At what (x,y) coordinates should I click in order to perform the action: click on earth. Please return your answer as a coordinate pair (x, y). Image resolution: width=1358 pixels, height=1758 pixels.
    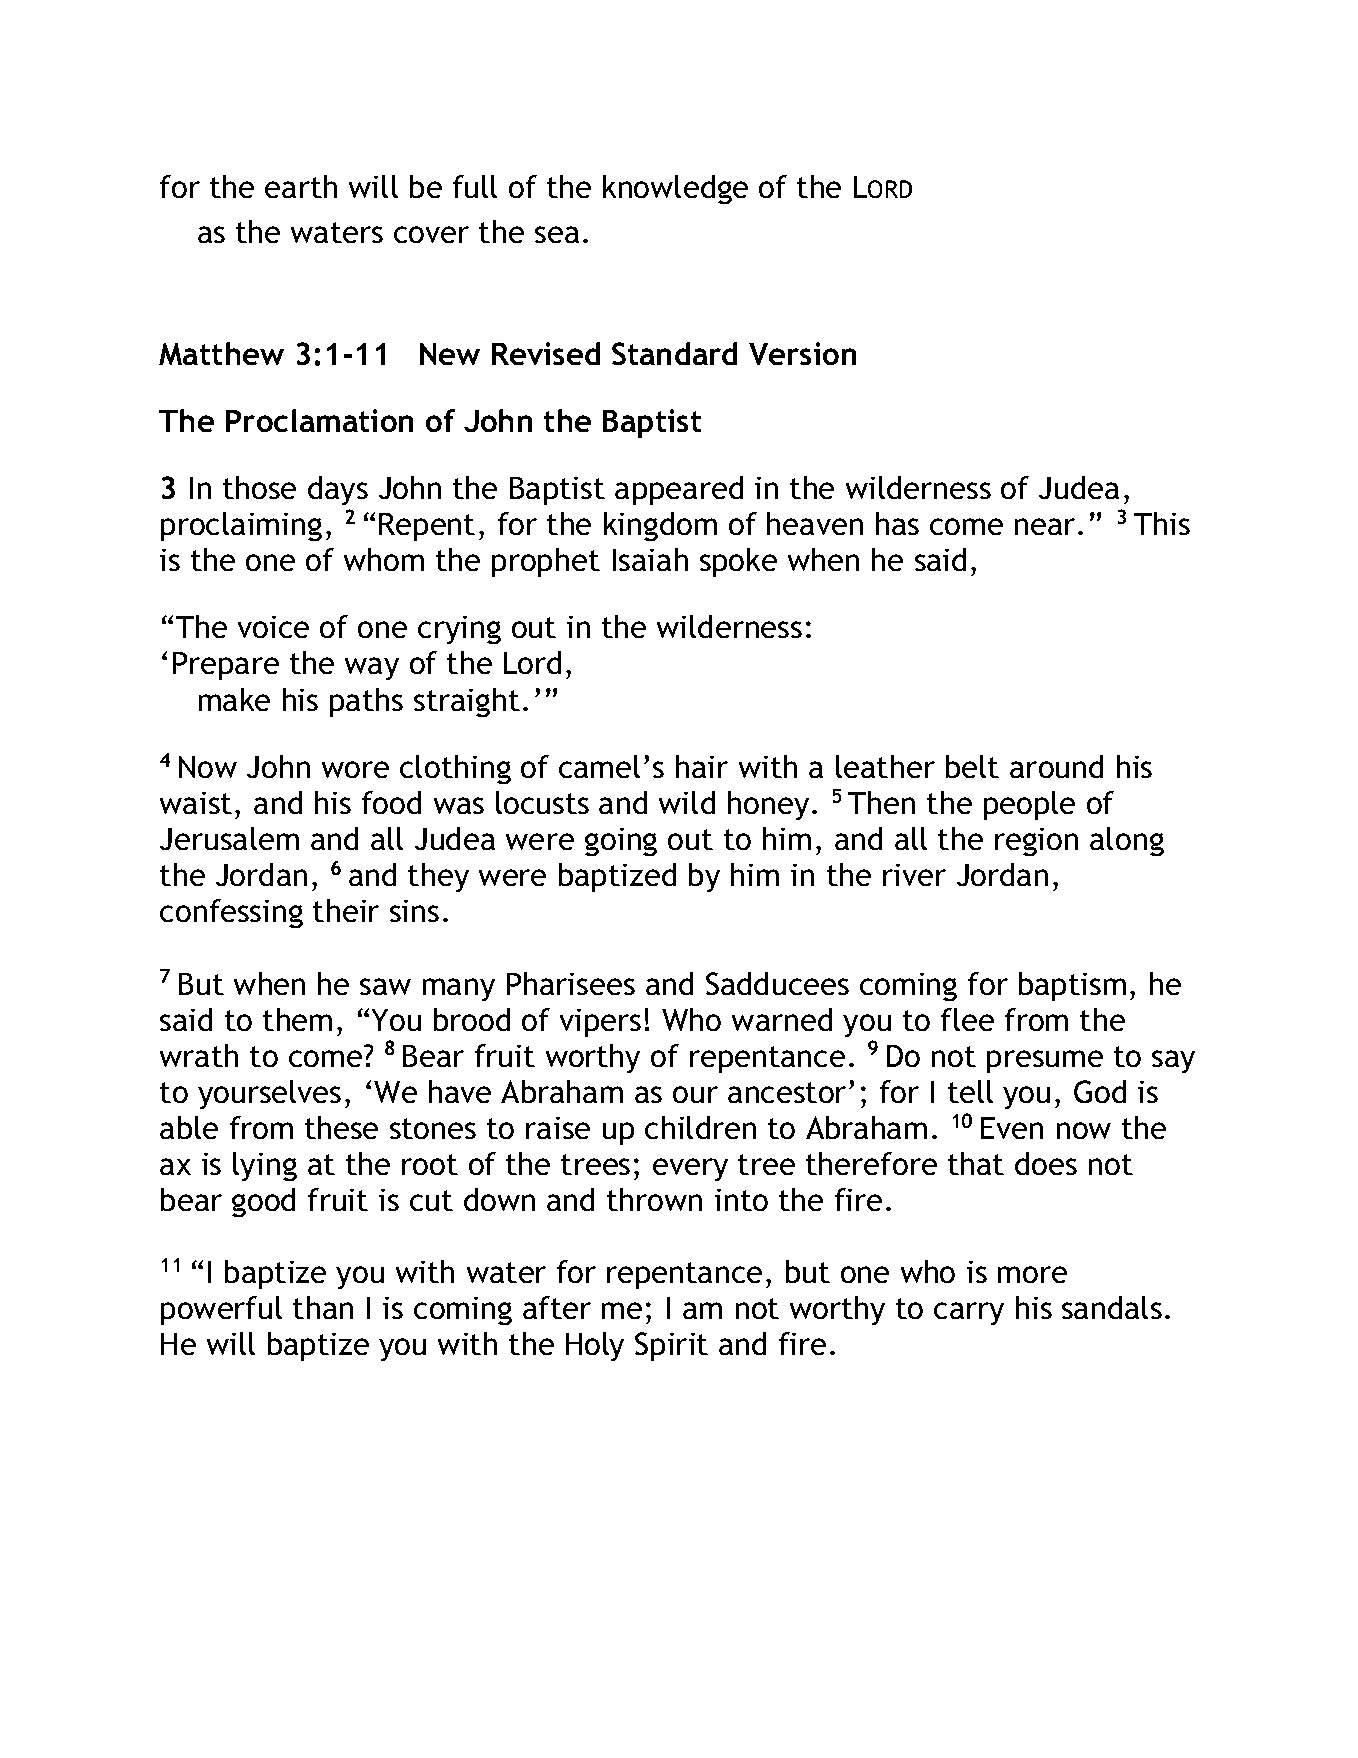
    Looking at the image, I should click on (301, 186).
